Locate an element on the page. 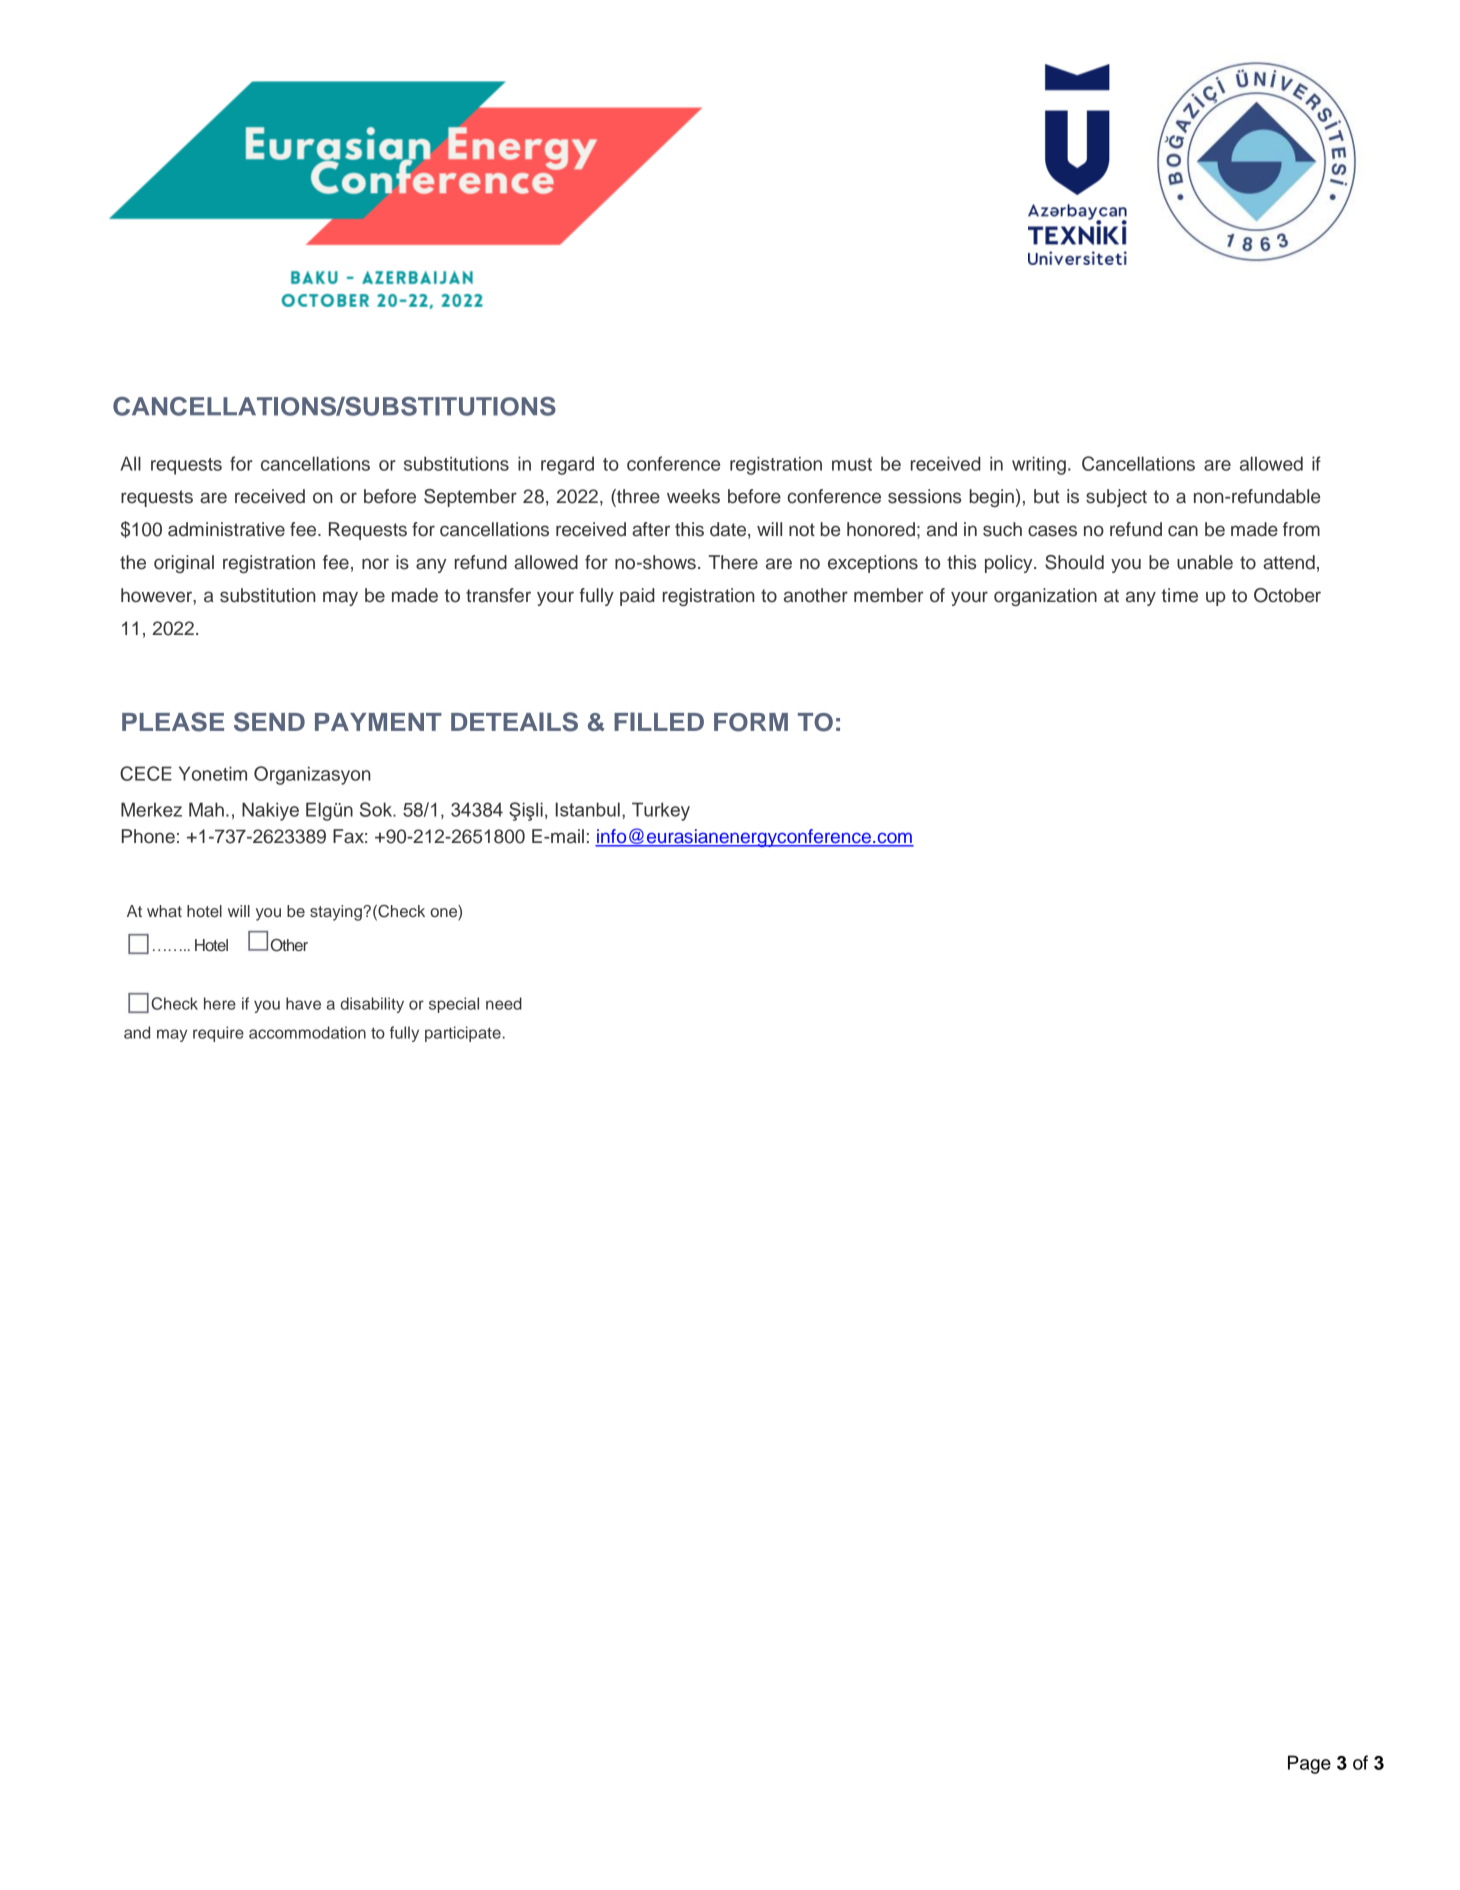  weeks is located at coordinates (693, 496).
